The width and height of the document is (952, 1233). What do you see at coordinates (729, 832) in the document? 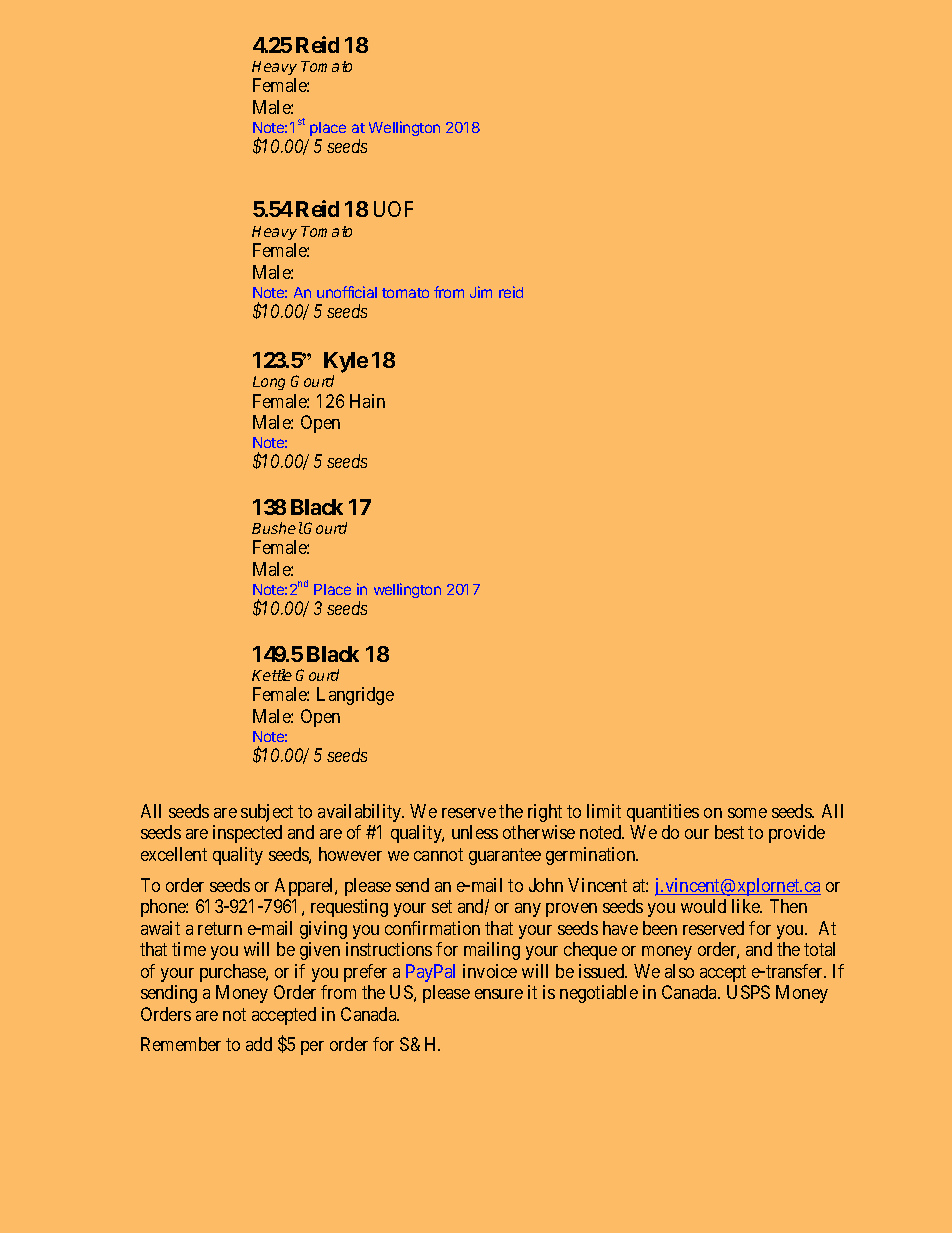
I see `best` at bounding box center [729, 832].
